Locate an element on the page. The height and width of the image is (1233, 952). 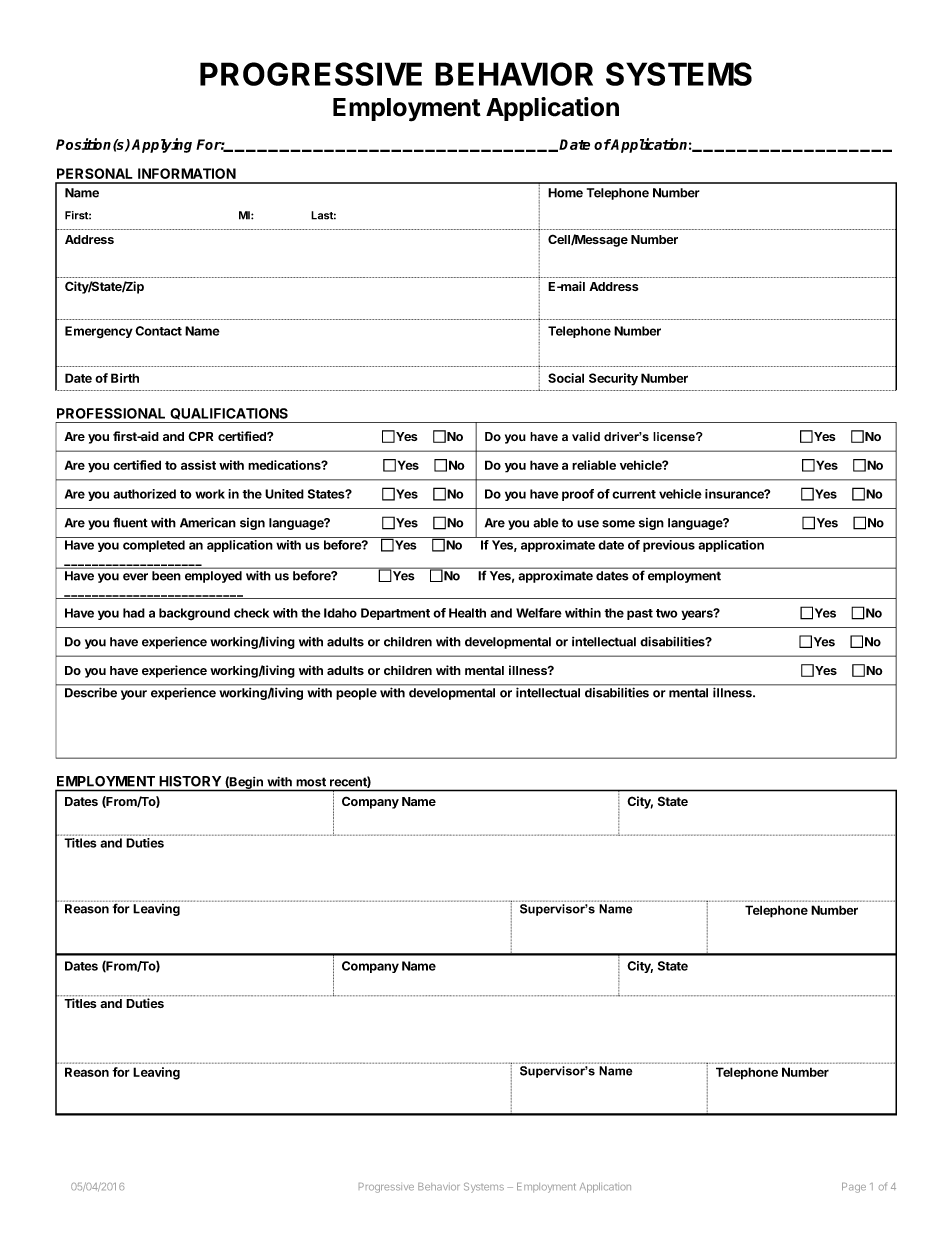
most is located at coordinates (311, 782).
